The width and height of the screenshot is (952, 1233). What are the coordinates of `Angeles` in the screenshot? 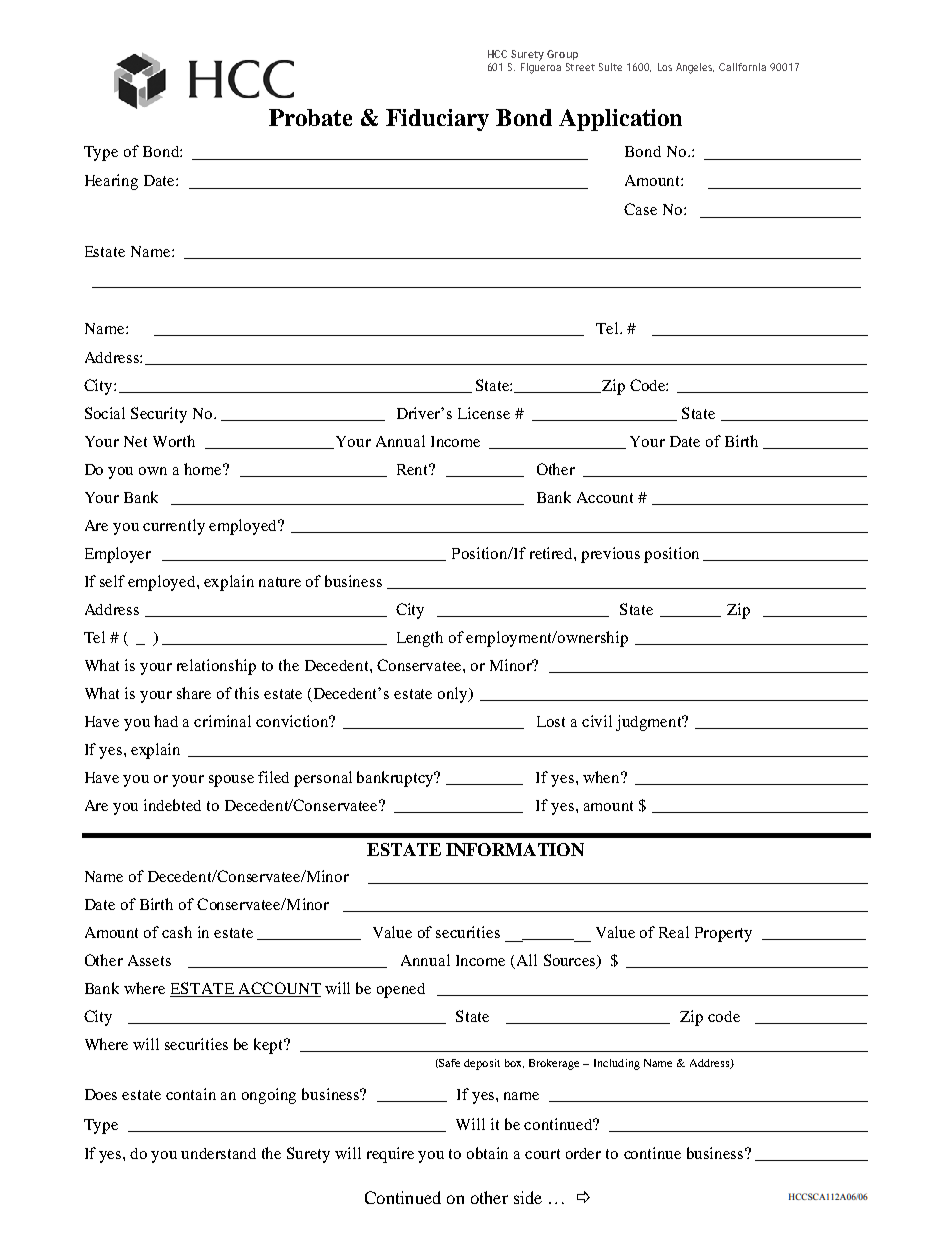 It's located at (695, 68).
